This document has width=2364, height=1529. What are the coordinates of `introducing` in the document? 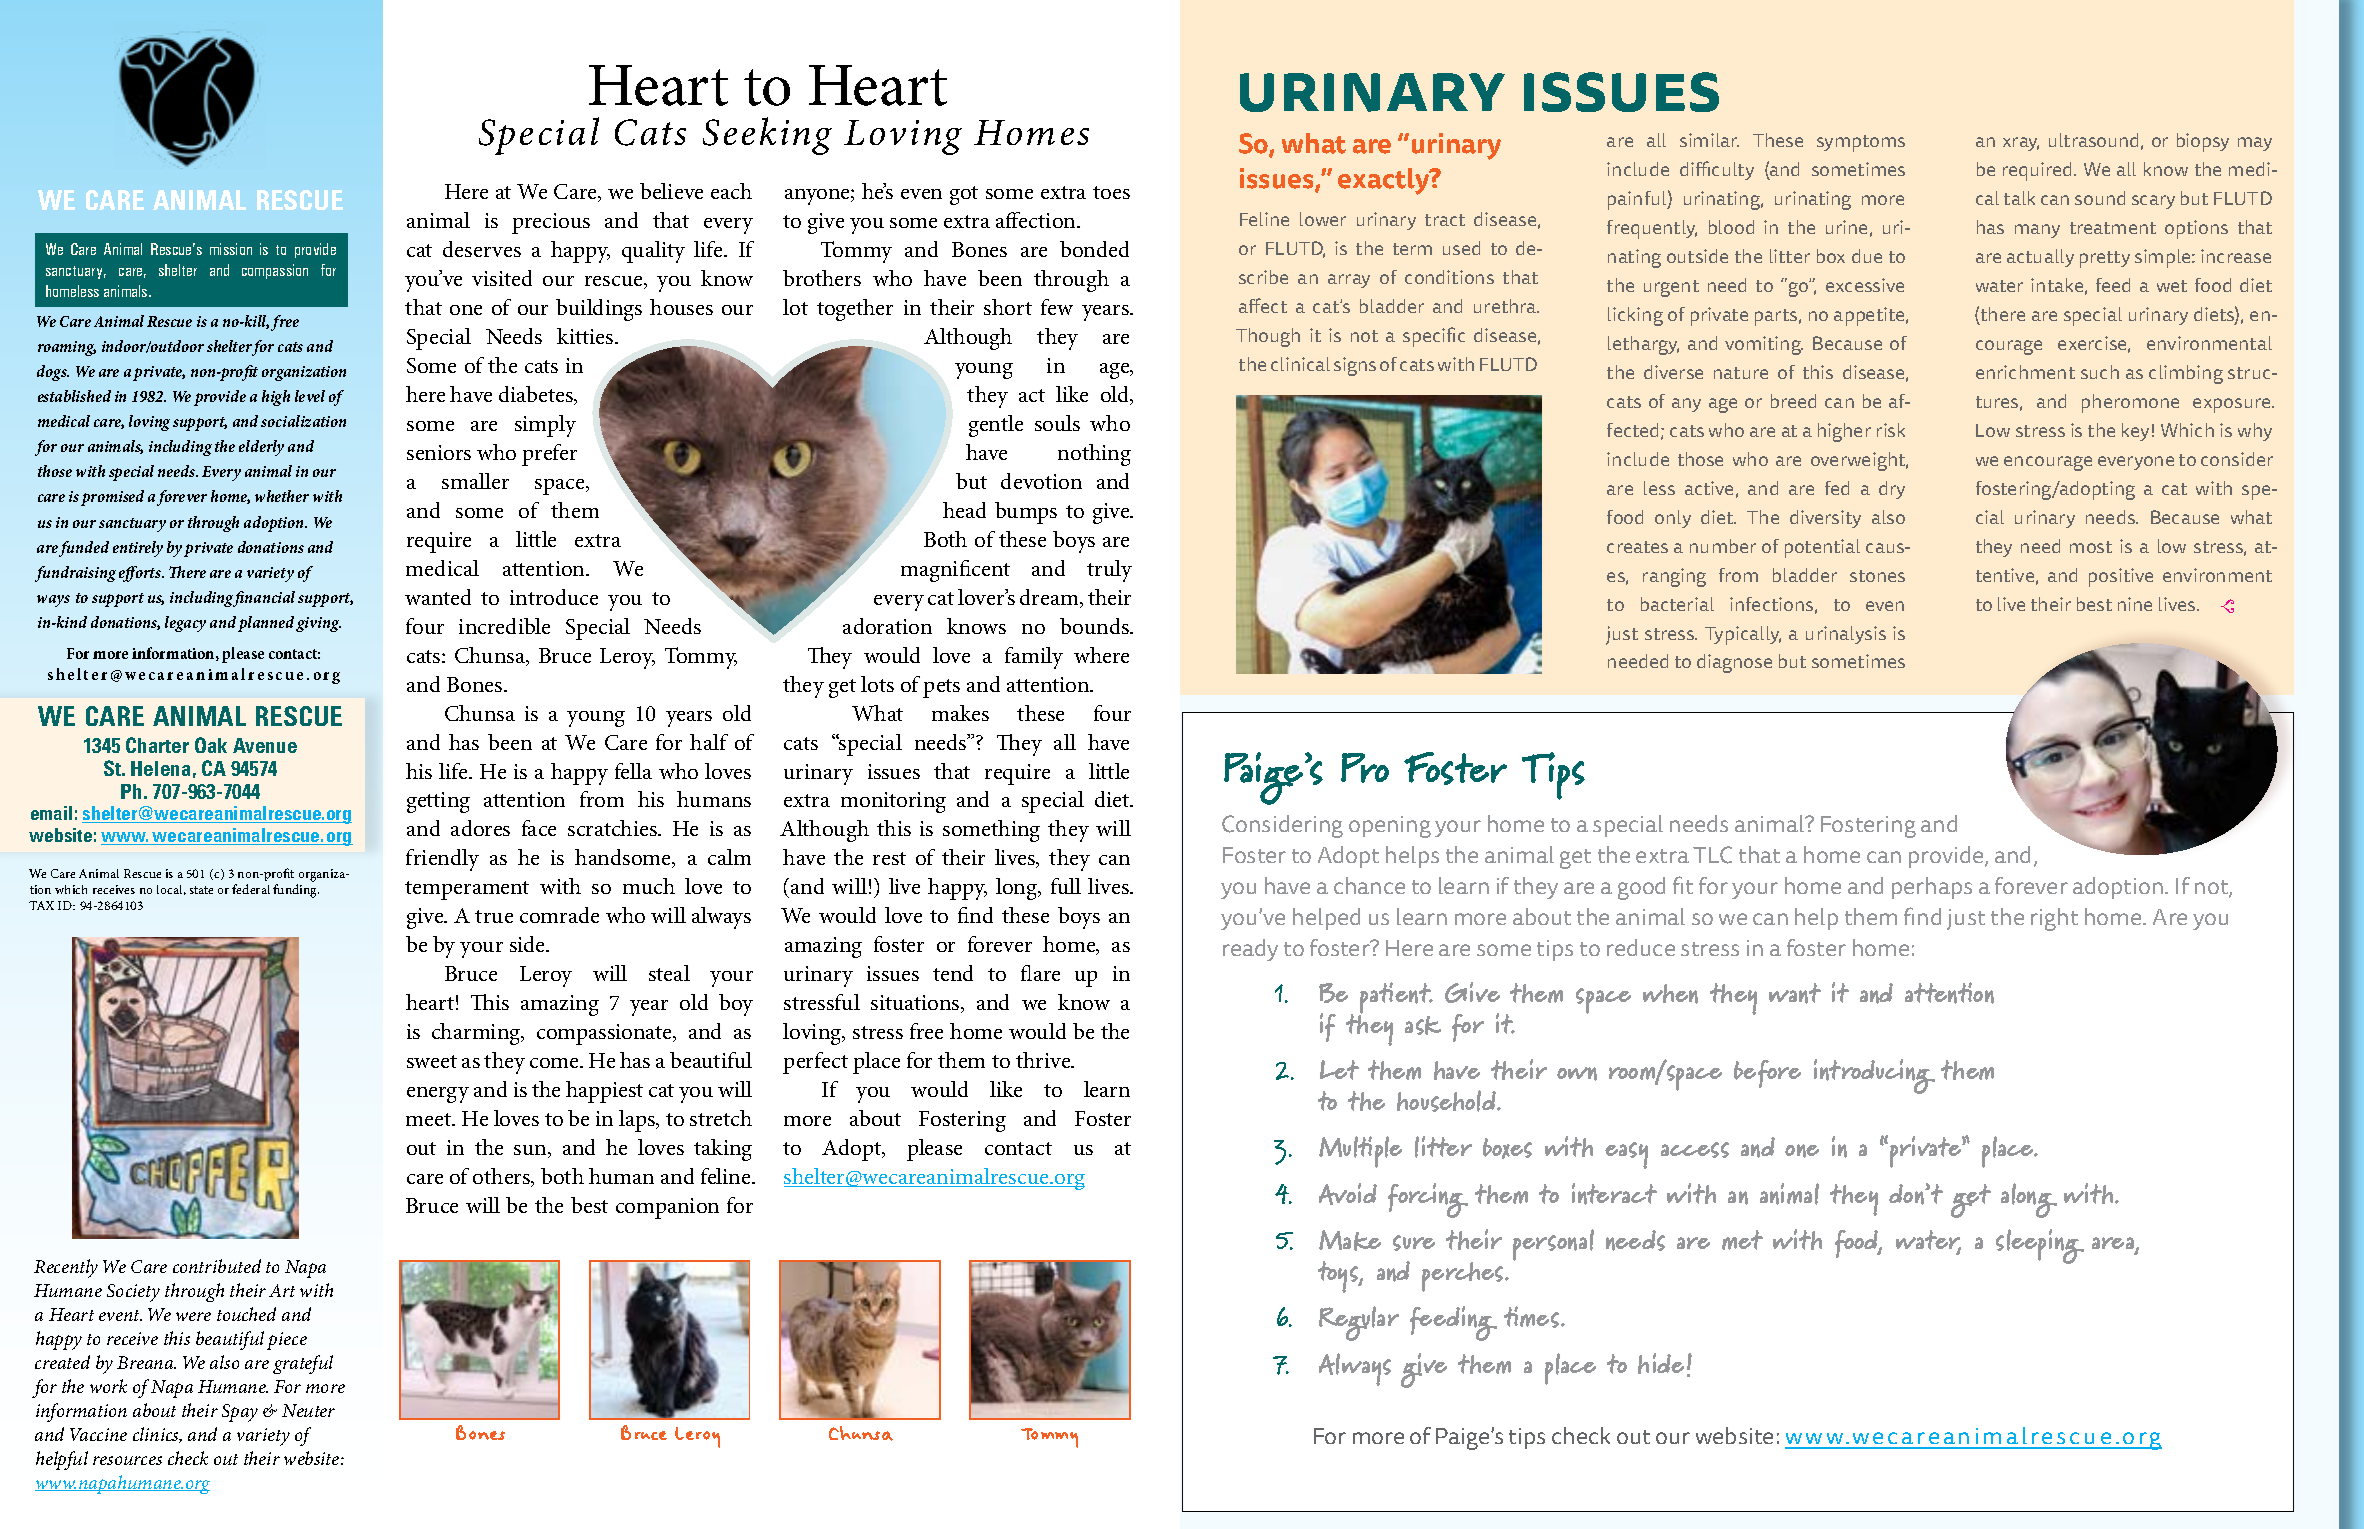 It's located at (1874, 1076).
